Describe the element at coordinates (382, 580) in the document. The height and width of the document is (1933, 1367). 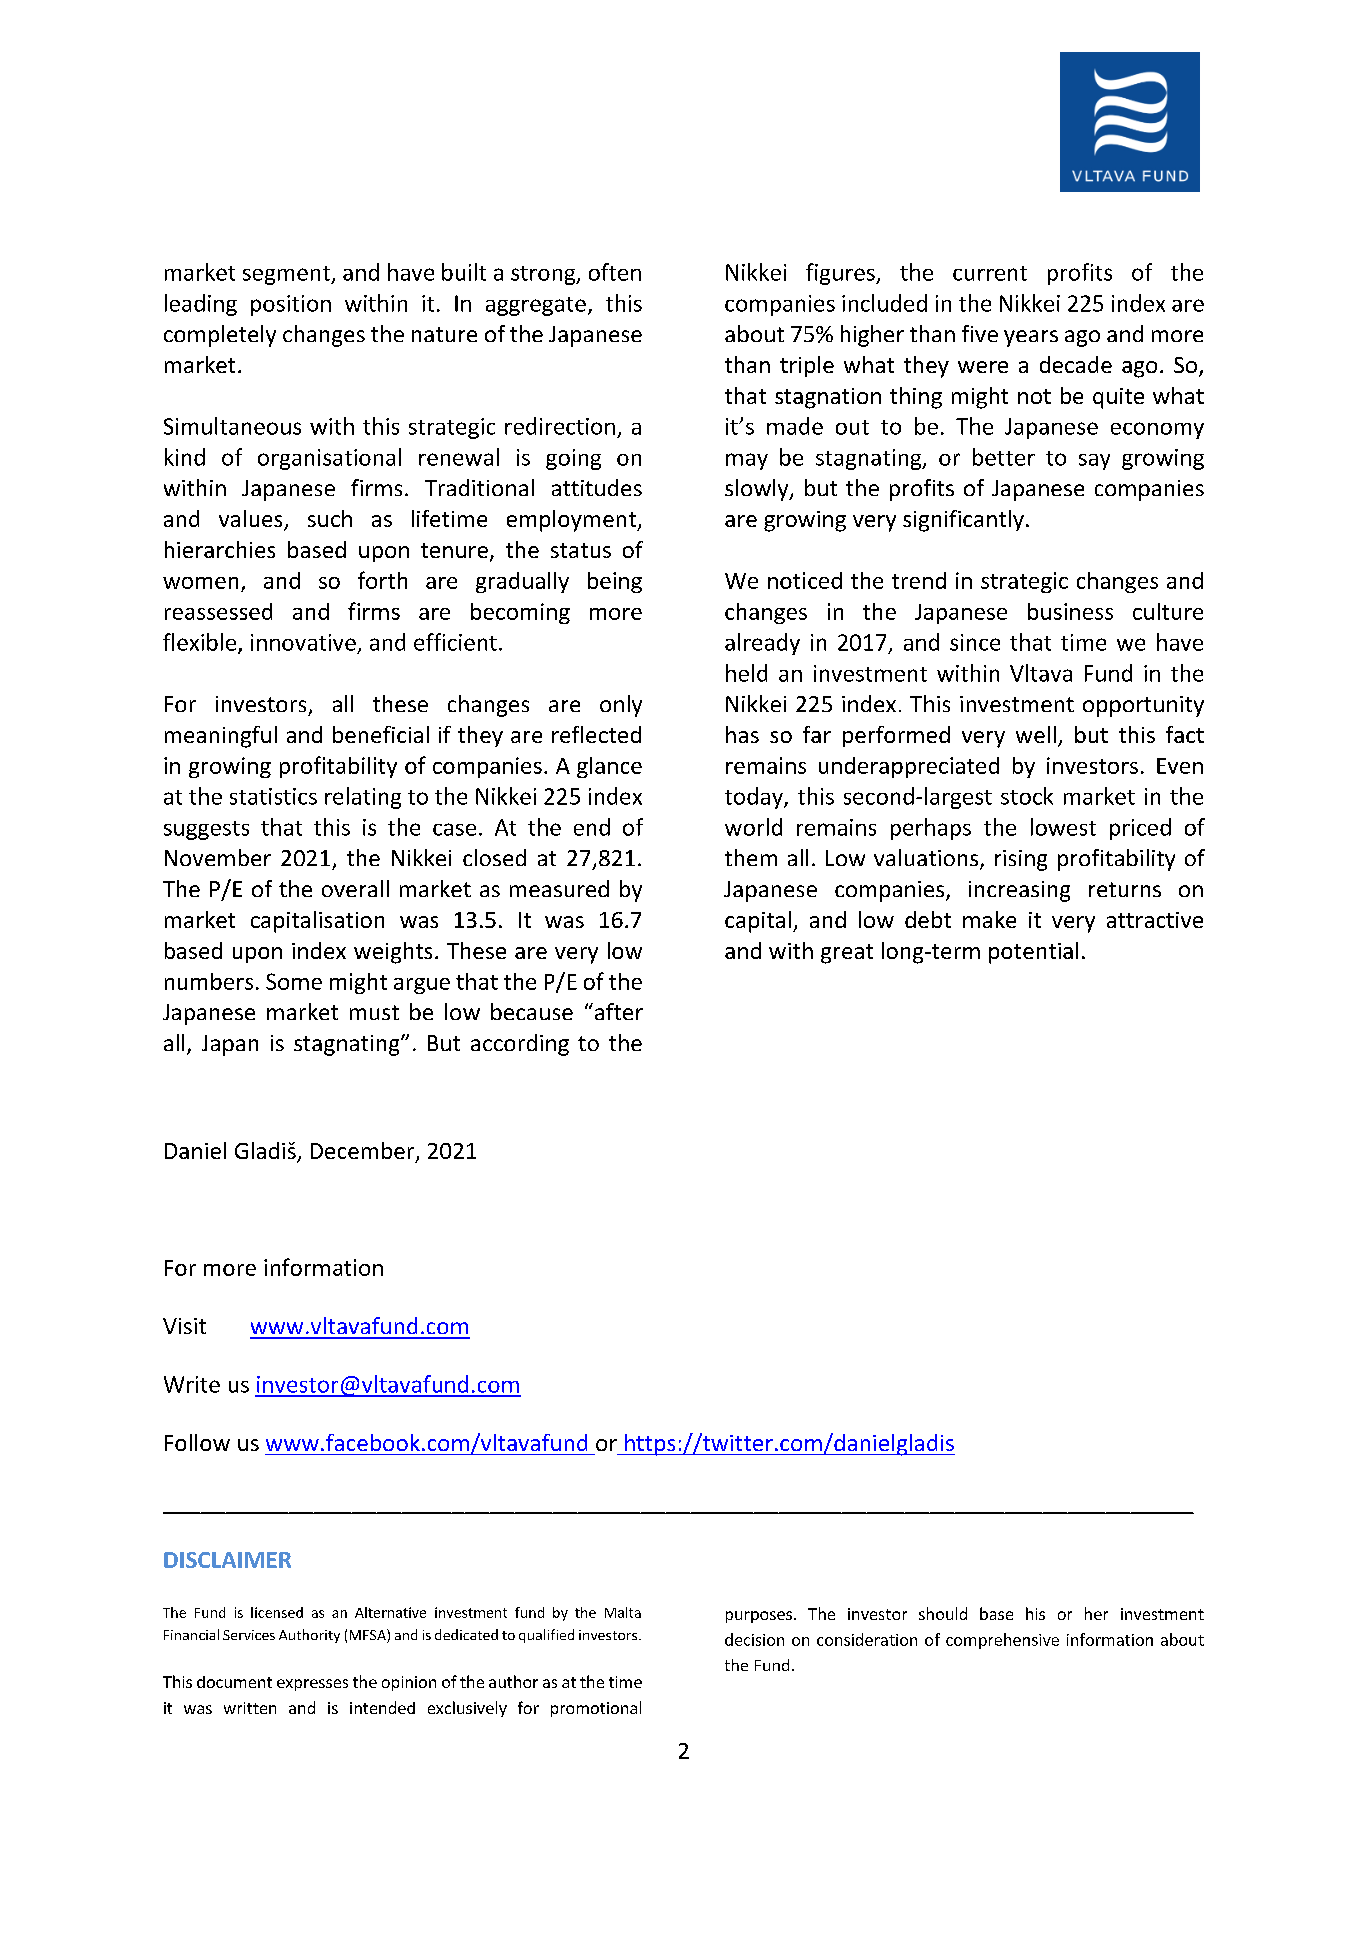
I see `forth` at that location.
